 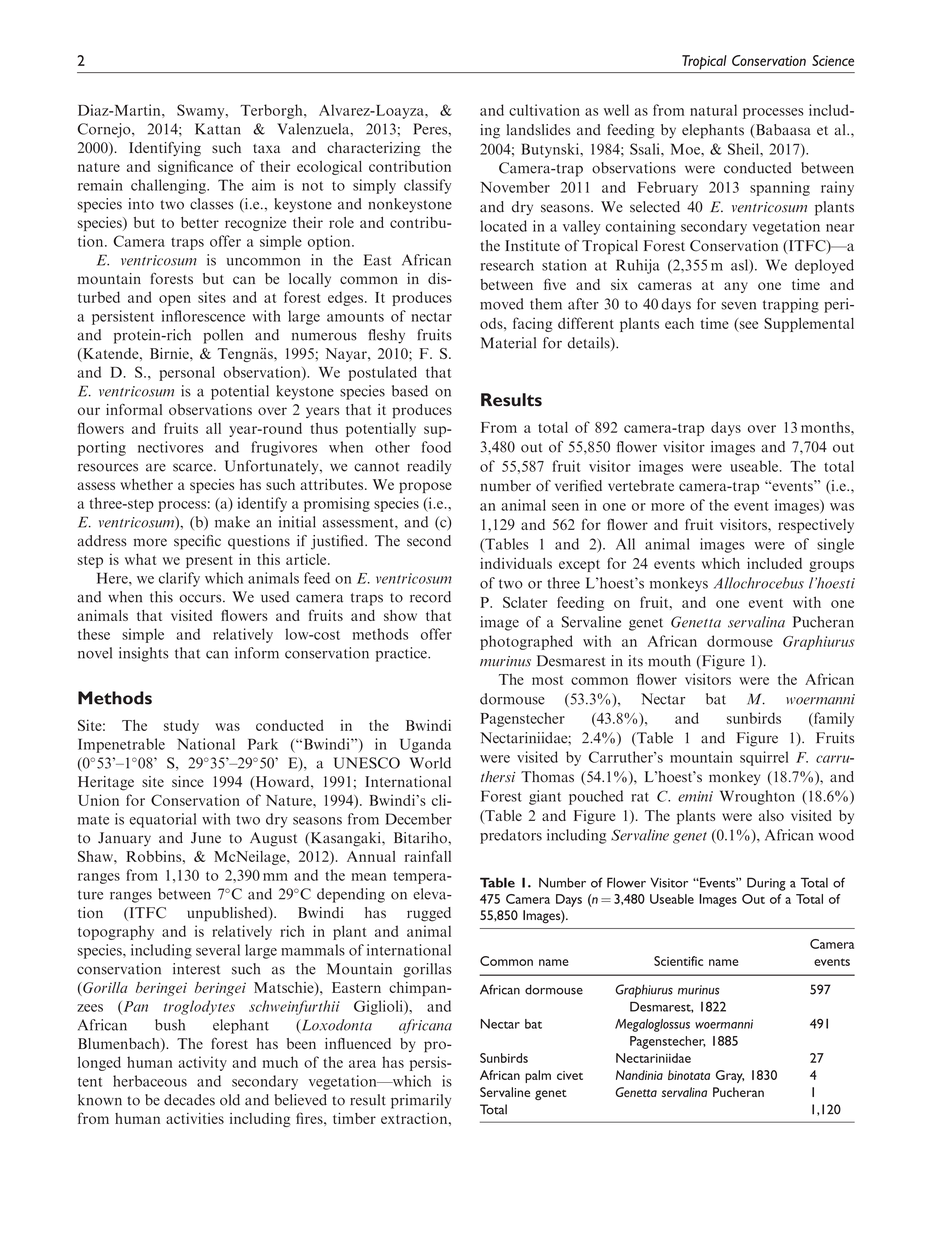 I want to click on also, so click(x=771, y=815).
